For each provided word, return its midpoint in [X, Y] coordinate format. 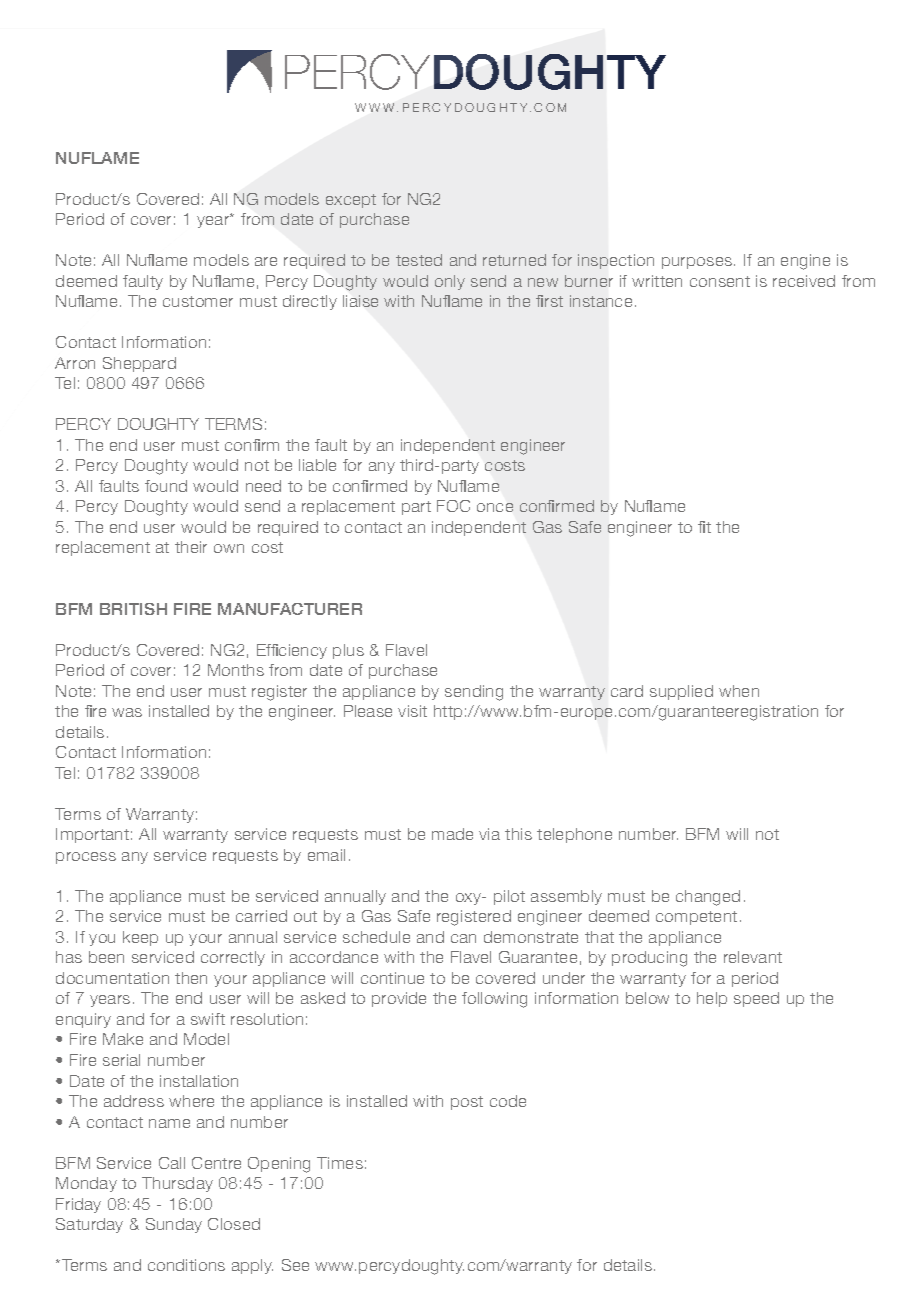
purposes [698, 263]
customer [198, 301]
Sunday [174, 1225]
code [508, 1101]
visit [412, 711]
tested [419, 260]
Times [340, 1163]
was [127, 712]
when [739, 691]
